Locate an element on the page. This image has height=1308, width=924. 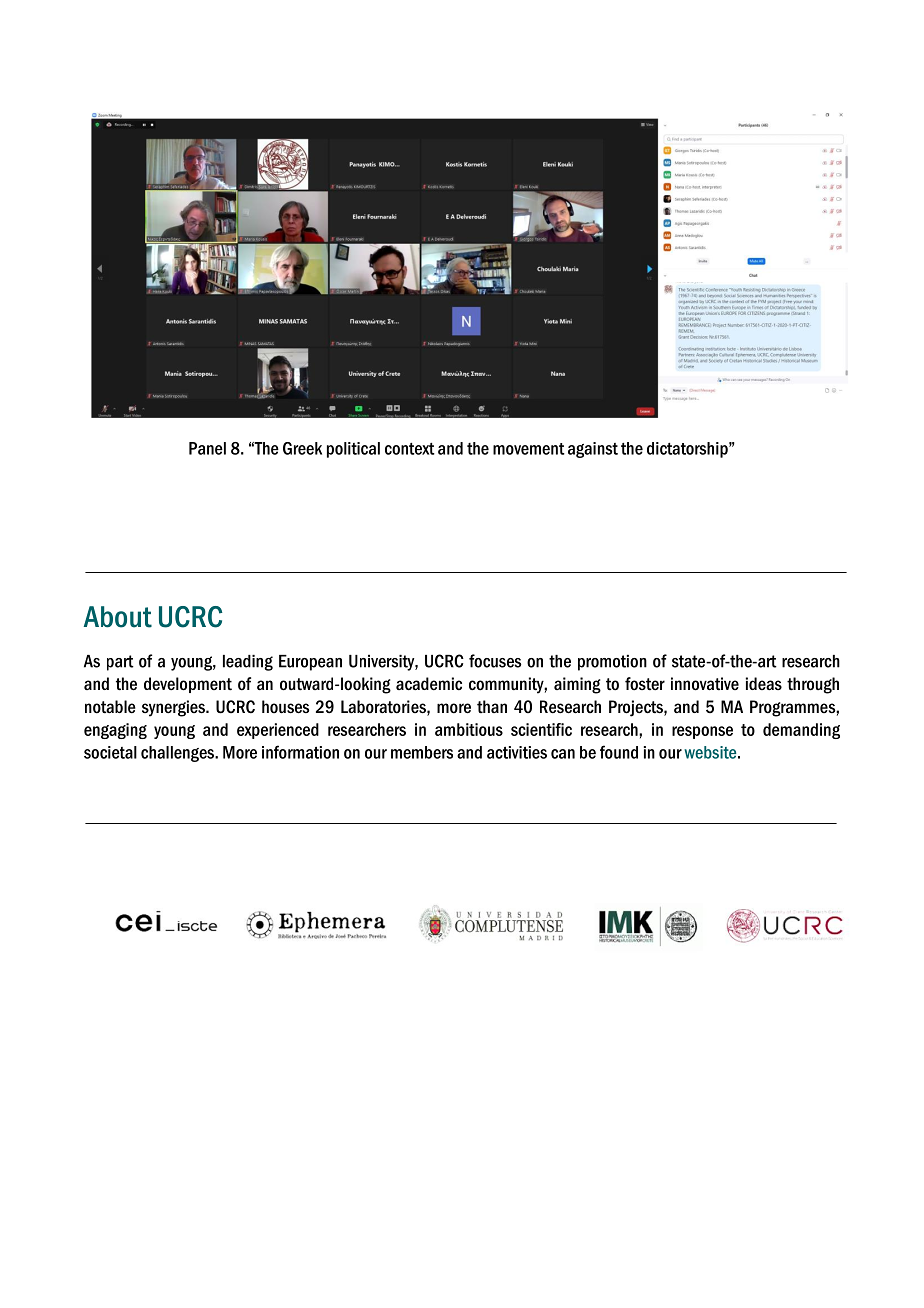
ideas is located at coordinates (764, 683).
